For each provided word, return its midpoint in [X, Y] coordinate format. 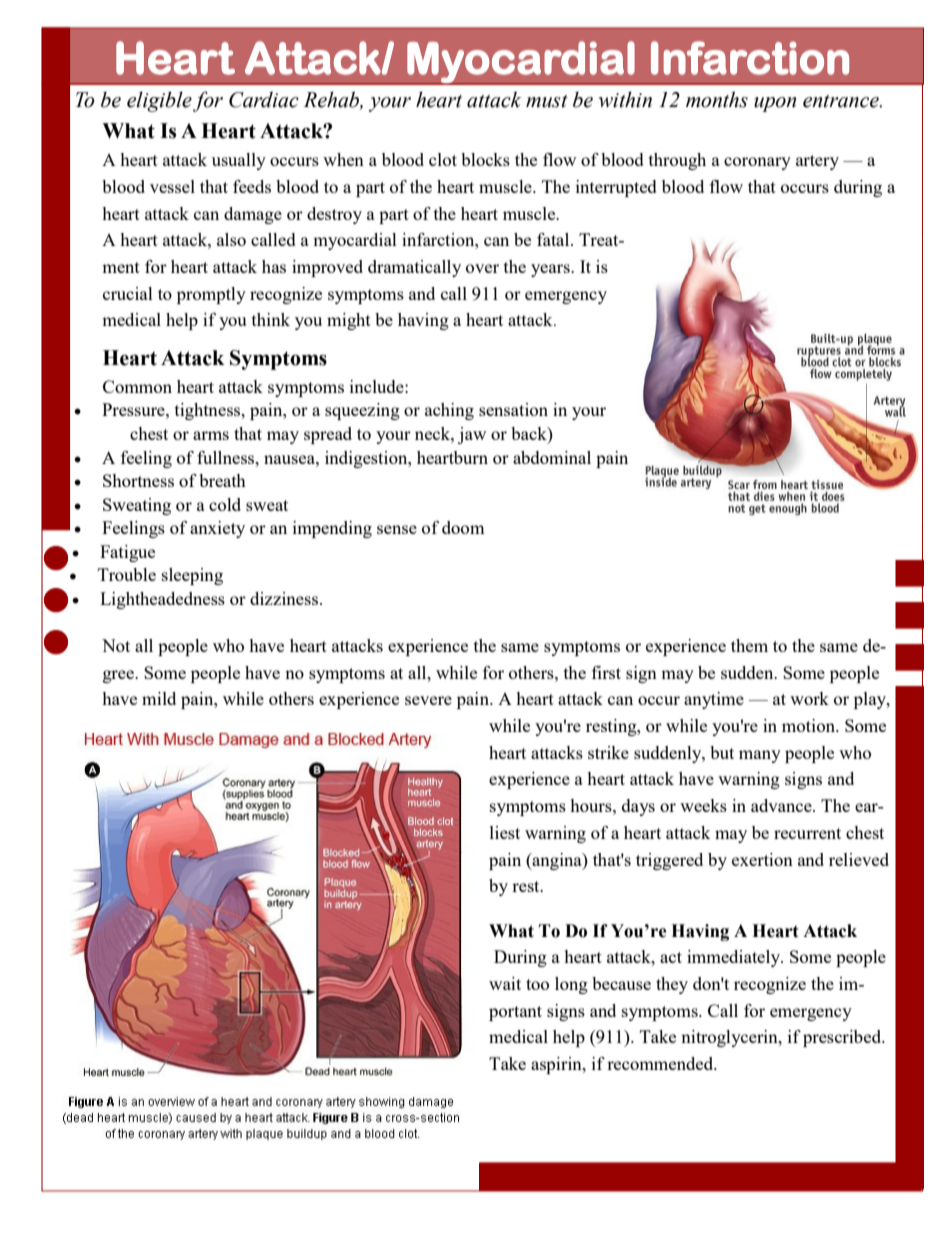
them [749, 645]
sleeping [192, 576]
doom [463, 527]
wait [505, 983]
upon [775, 104]
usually [239, 161]
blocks [485, 159]
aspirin [557, 1065]
